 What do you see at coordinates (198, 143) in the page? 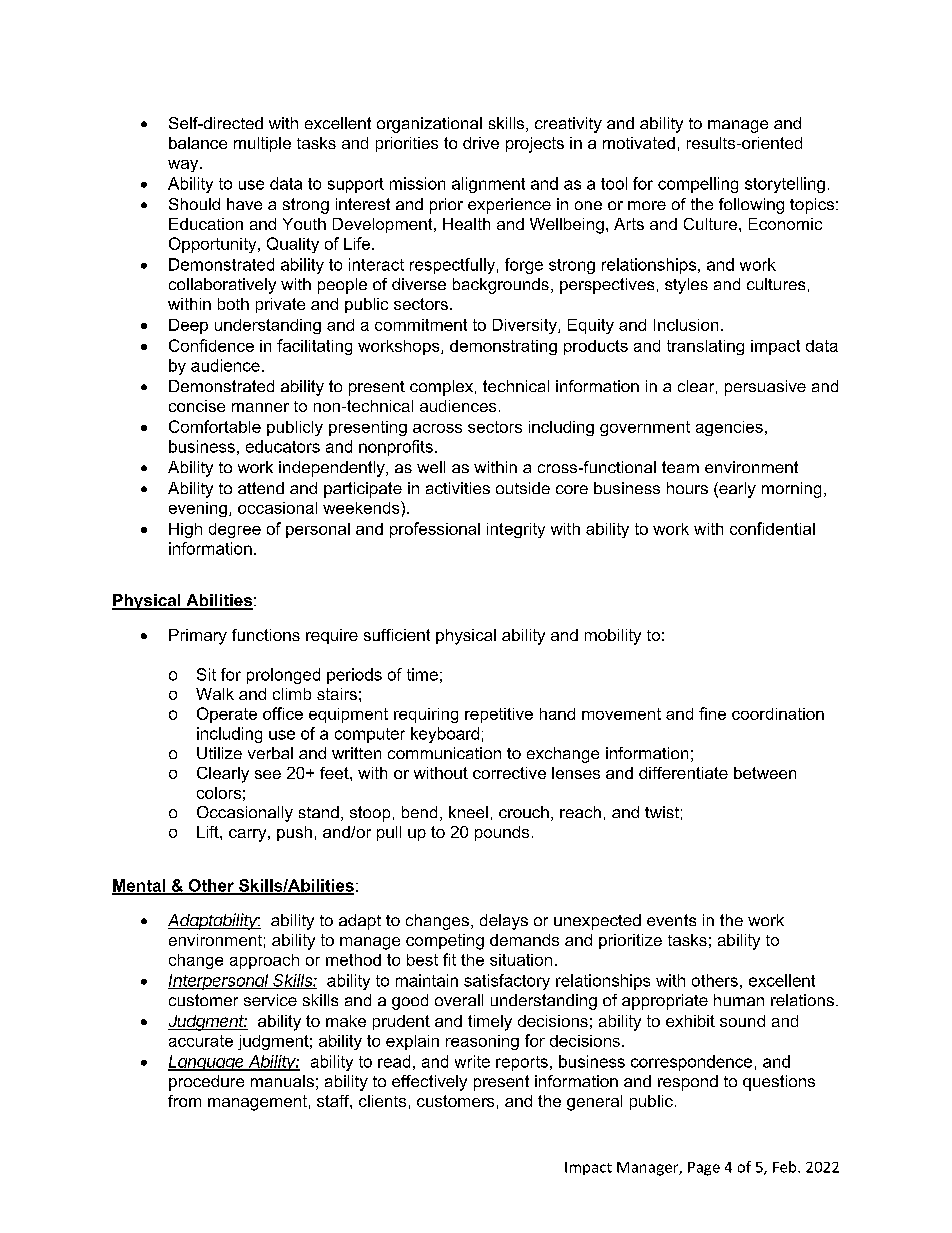
I see `balance` at bounding box center [198, 143].
